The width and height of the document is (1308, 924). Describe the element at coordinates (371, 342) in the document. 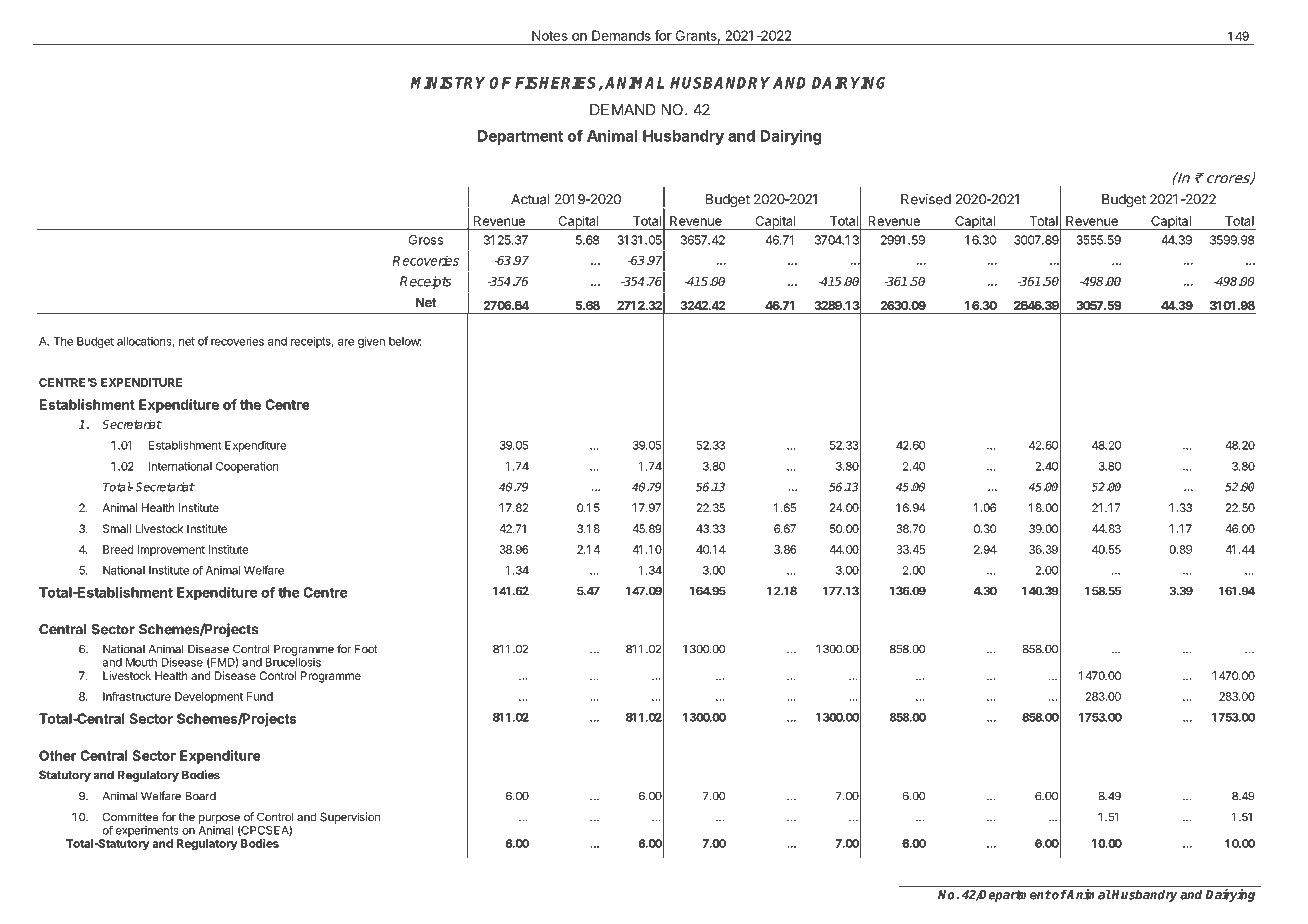

I see `given` at that location.
